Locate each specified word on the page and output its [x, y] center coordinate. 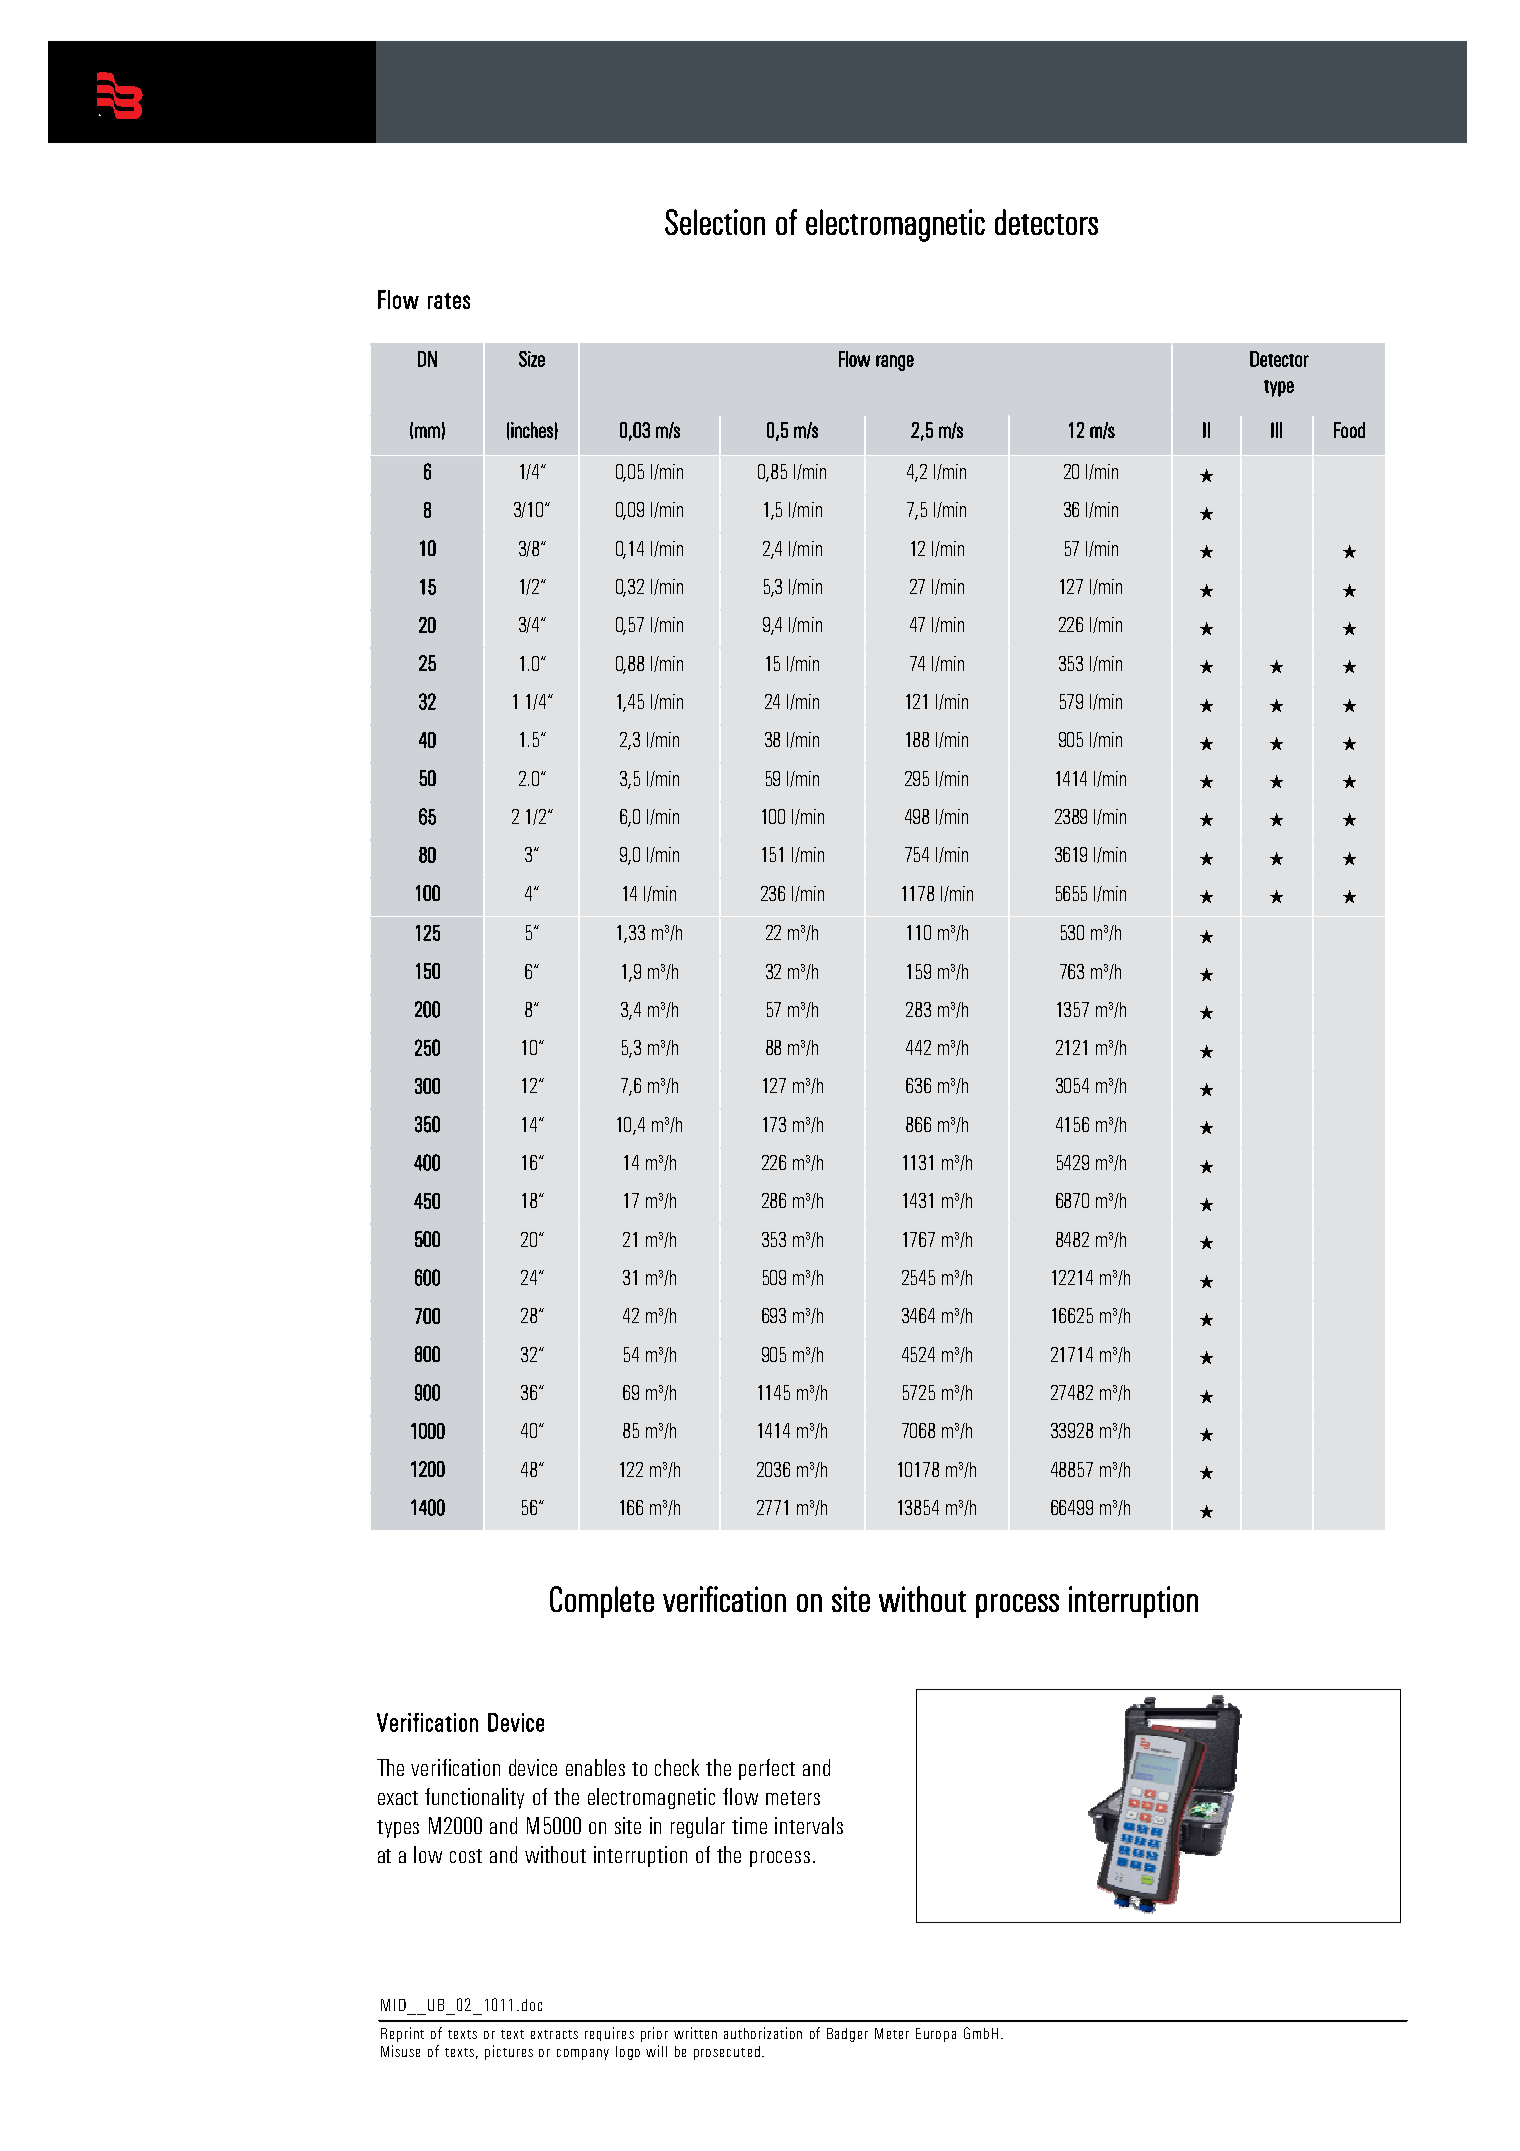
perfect [767, 1769]
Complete [602, 1602]
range [895, 363]
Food [1349, 430]
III [1276, 430]
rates [449, 301]
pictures [509, 2052]
